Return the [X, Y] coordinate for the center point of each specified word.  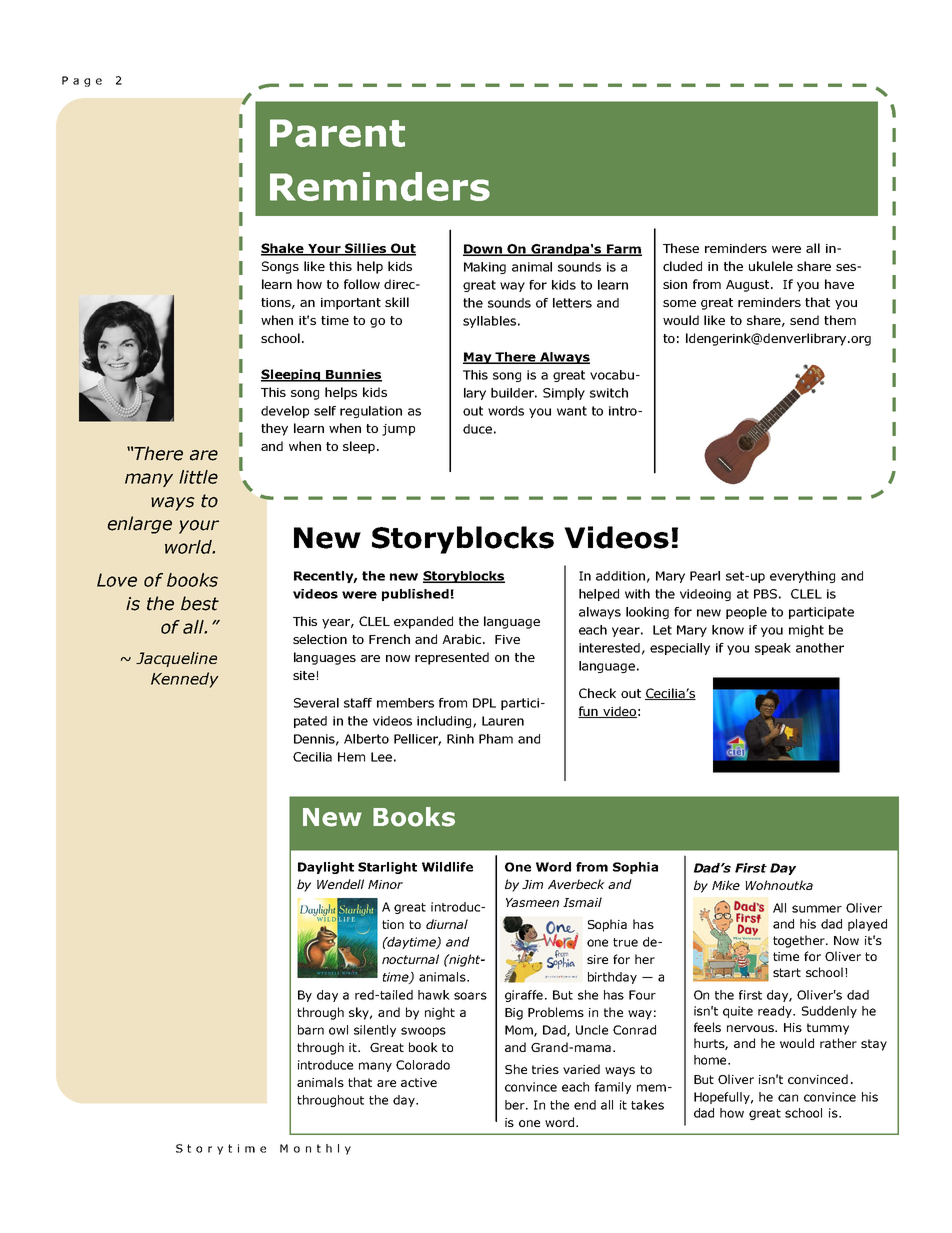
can [788, 1098]
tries [545, 1069]
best [200, 603]
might [806, 631]
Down [484, 250]
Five [507, 639]
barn [311, 1030]
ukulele [771, 266]
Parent [337, 133]
